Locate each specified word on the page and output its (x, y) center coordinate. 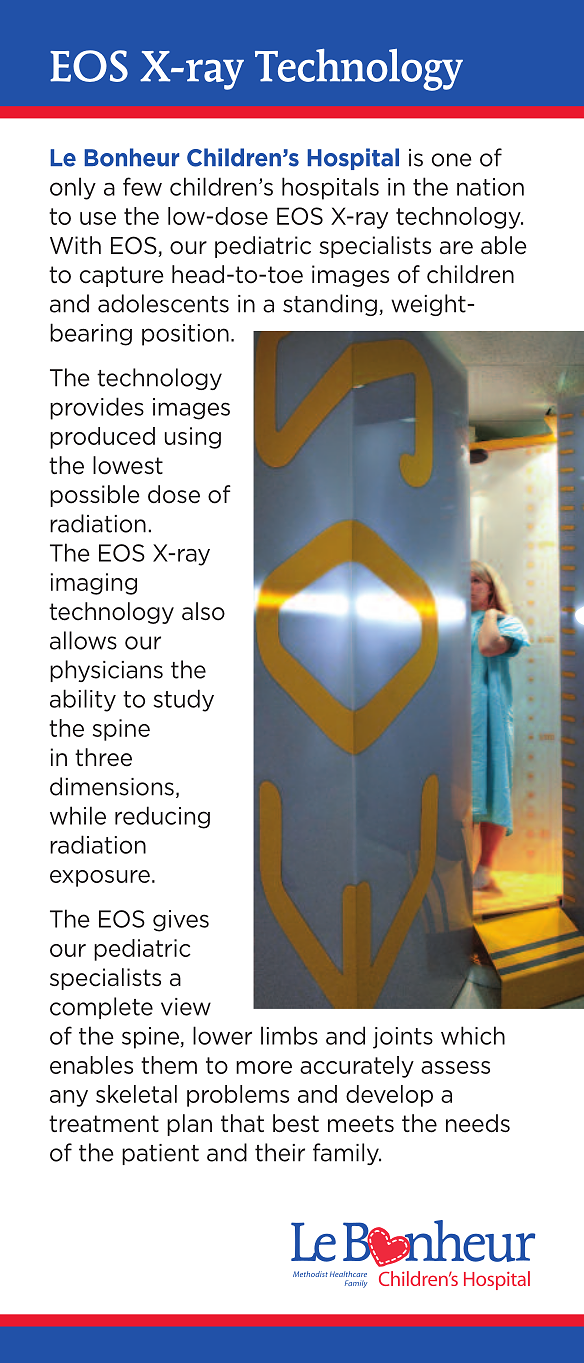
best (296, 1123)
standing (330, 305)
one (451, 160)
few (142, 186)
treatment (104, 1124)
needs (478, 1123)
